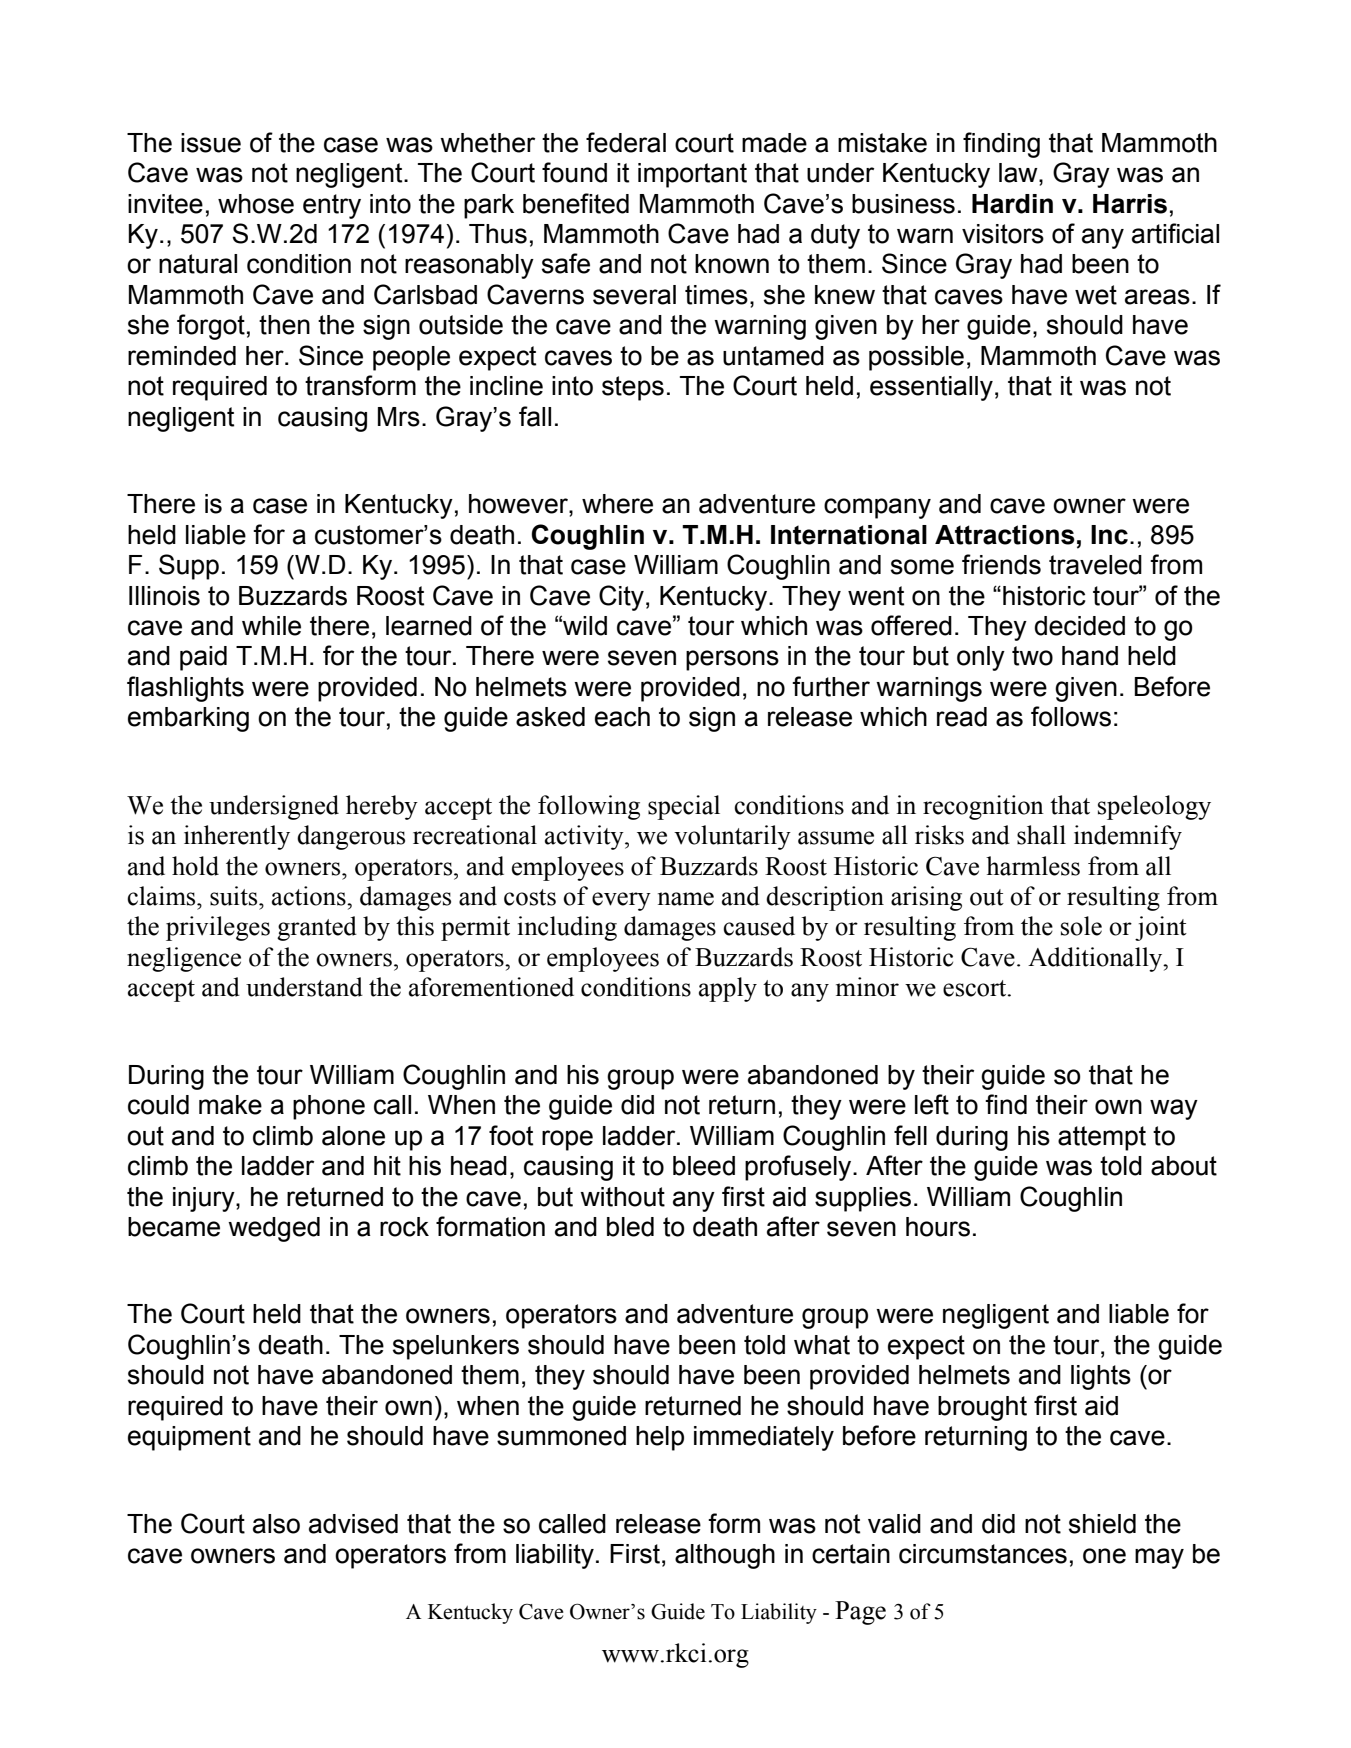 This document has height=1748, width=1351. I want to click on harmless, so click(1033, 866).
